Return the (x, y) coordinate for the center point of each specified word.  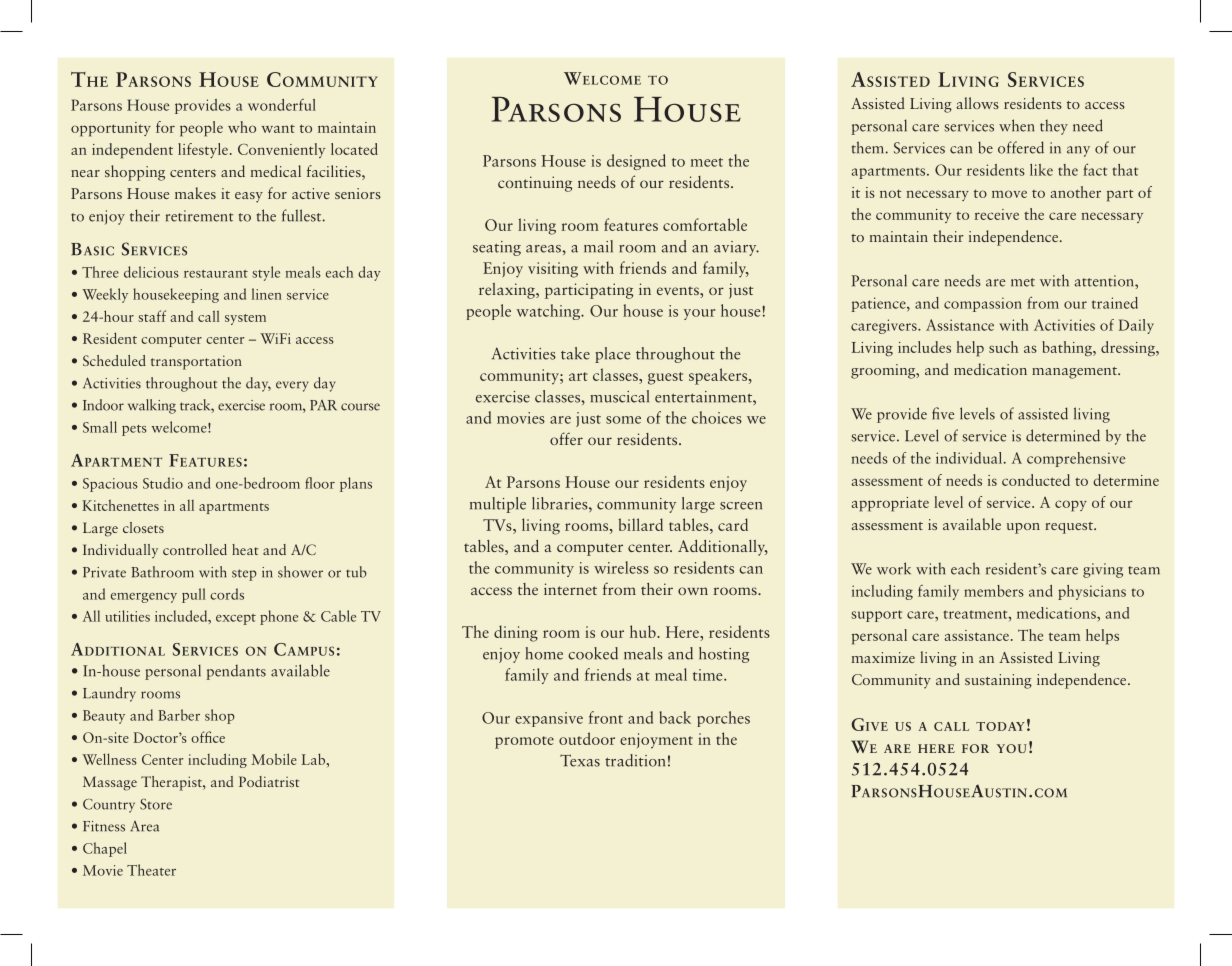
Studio (163, 483)
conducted (1036, 480)
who (242, 127)
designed (636, 162)
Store (156, 804)
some (623, 420)
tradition (635, 760)
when (1016, 125)
